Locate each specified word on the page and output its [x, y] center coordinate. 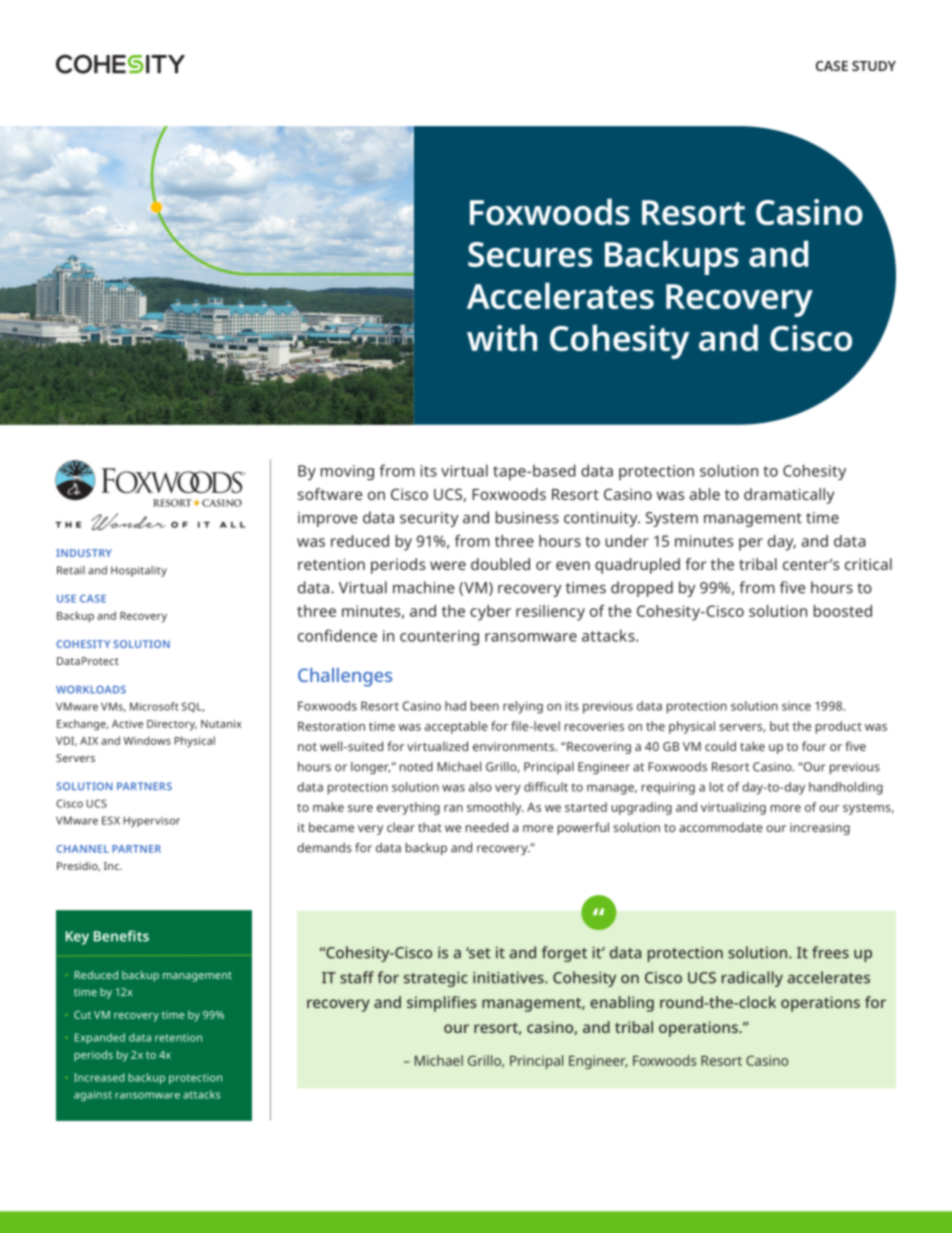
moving [347, 472]
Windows [147, 740]
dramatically [789, 496]
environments [515, 746]
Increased [99, 1077]
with [502, 337]
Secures [530, 254]
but [779, 726]
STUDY [874, 66]
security [429, 519]
